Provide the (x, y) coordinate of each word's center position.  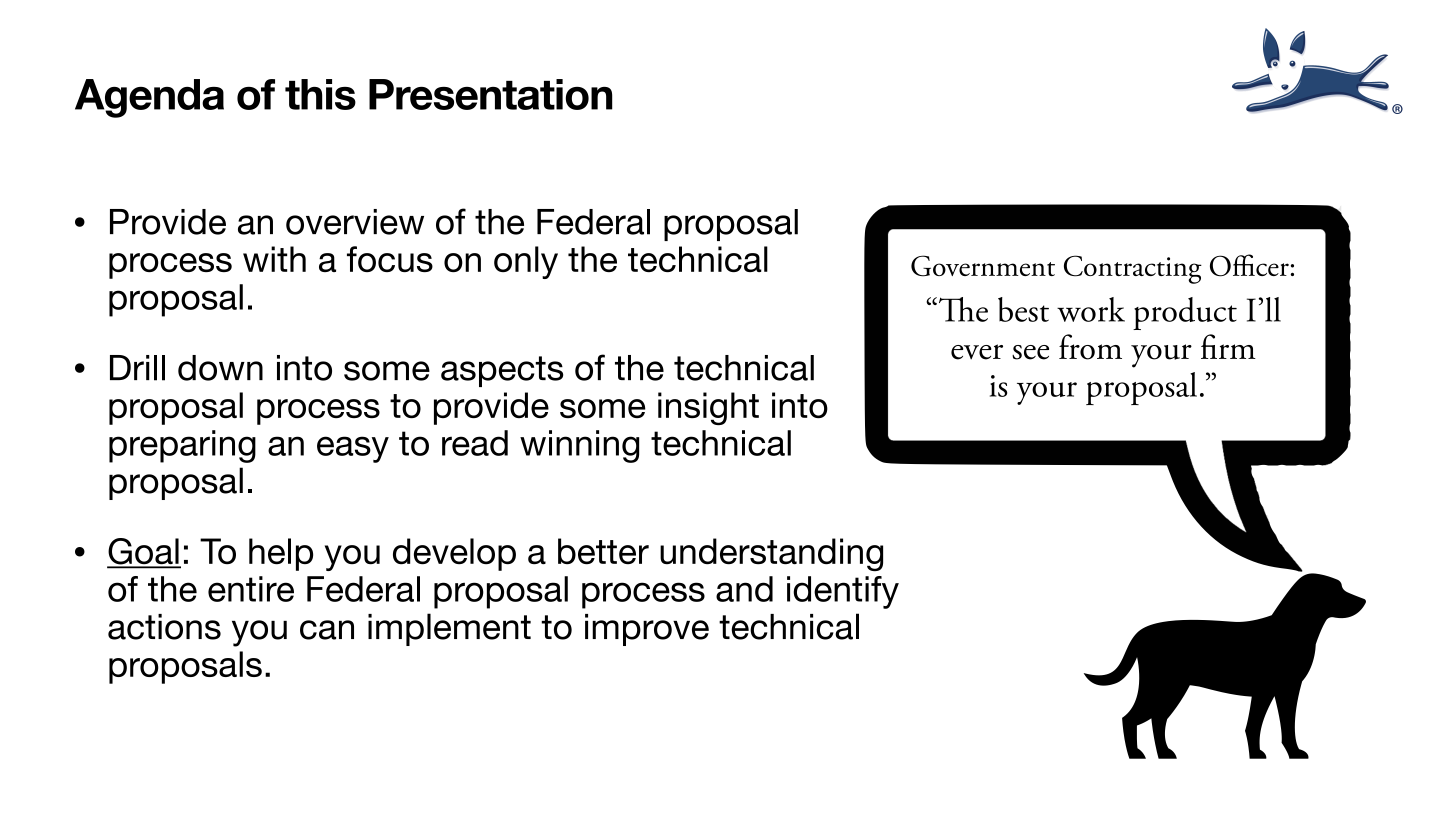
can (327, 630)
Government (983, 266)
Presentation (491, 94)
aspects (502, 371)
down (220, 368)
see (1030, 352)
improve (647, 630)
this (320, 94)
